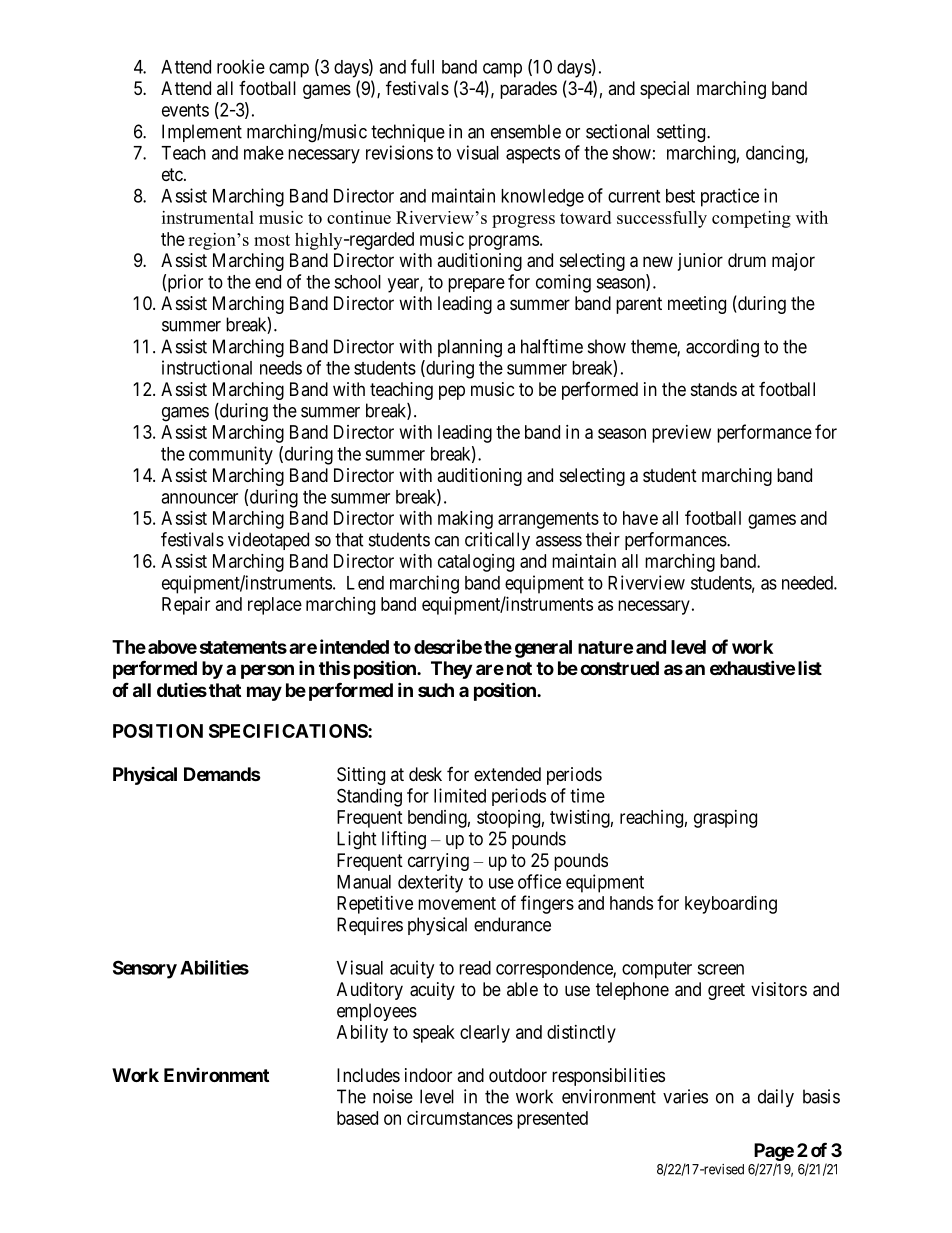 This page has width=952, height=1233. Describe the element at coordinates (528, 90) in the page. I see `parades` at that location.
